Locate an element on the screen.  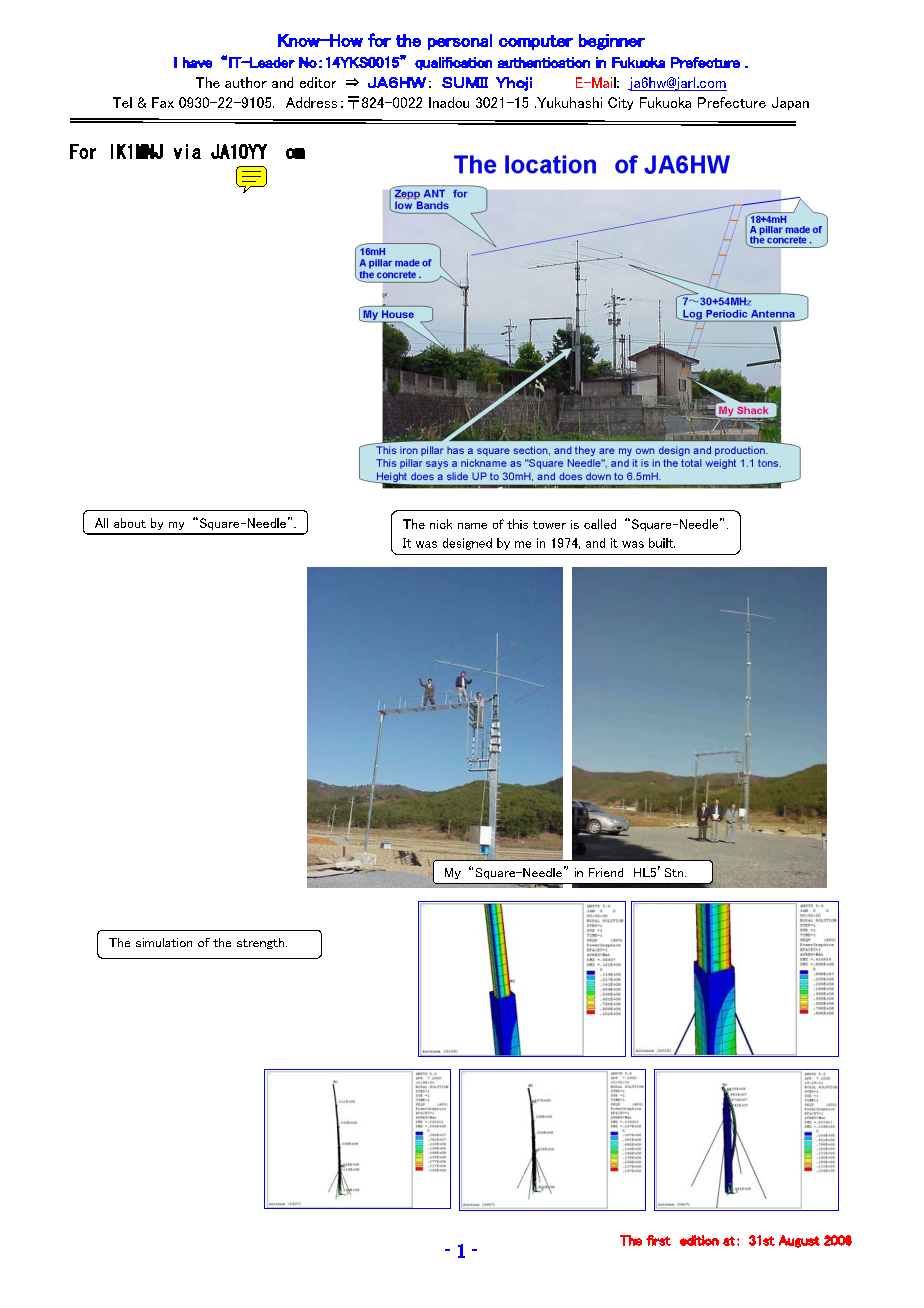
Japan is located at coordinates (790, 103).
